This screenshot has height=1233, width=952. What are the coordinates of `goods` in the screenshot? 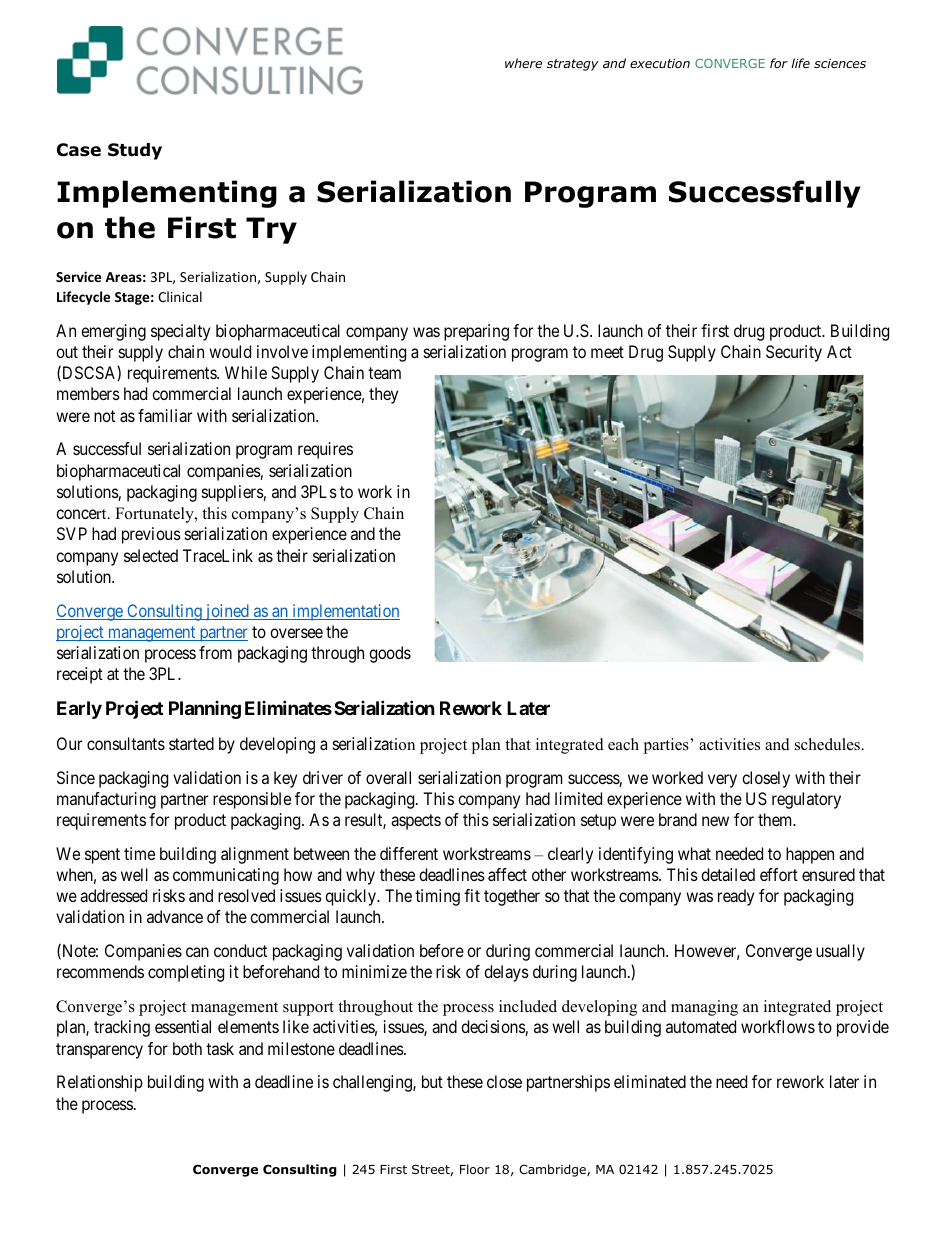 It's located at (390, 654).
